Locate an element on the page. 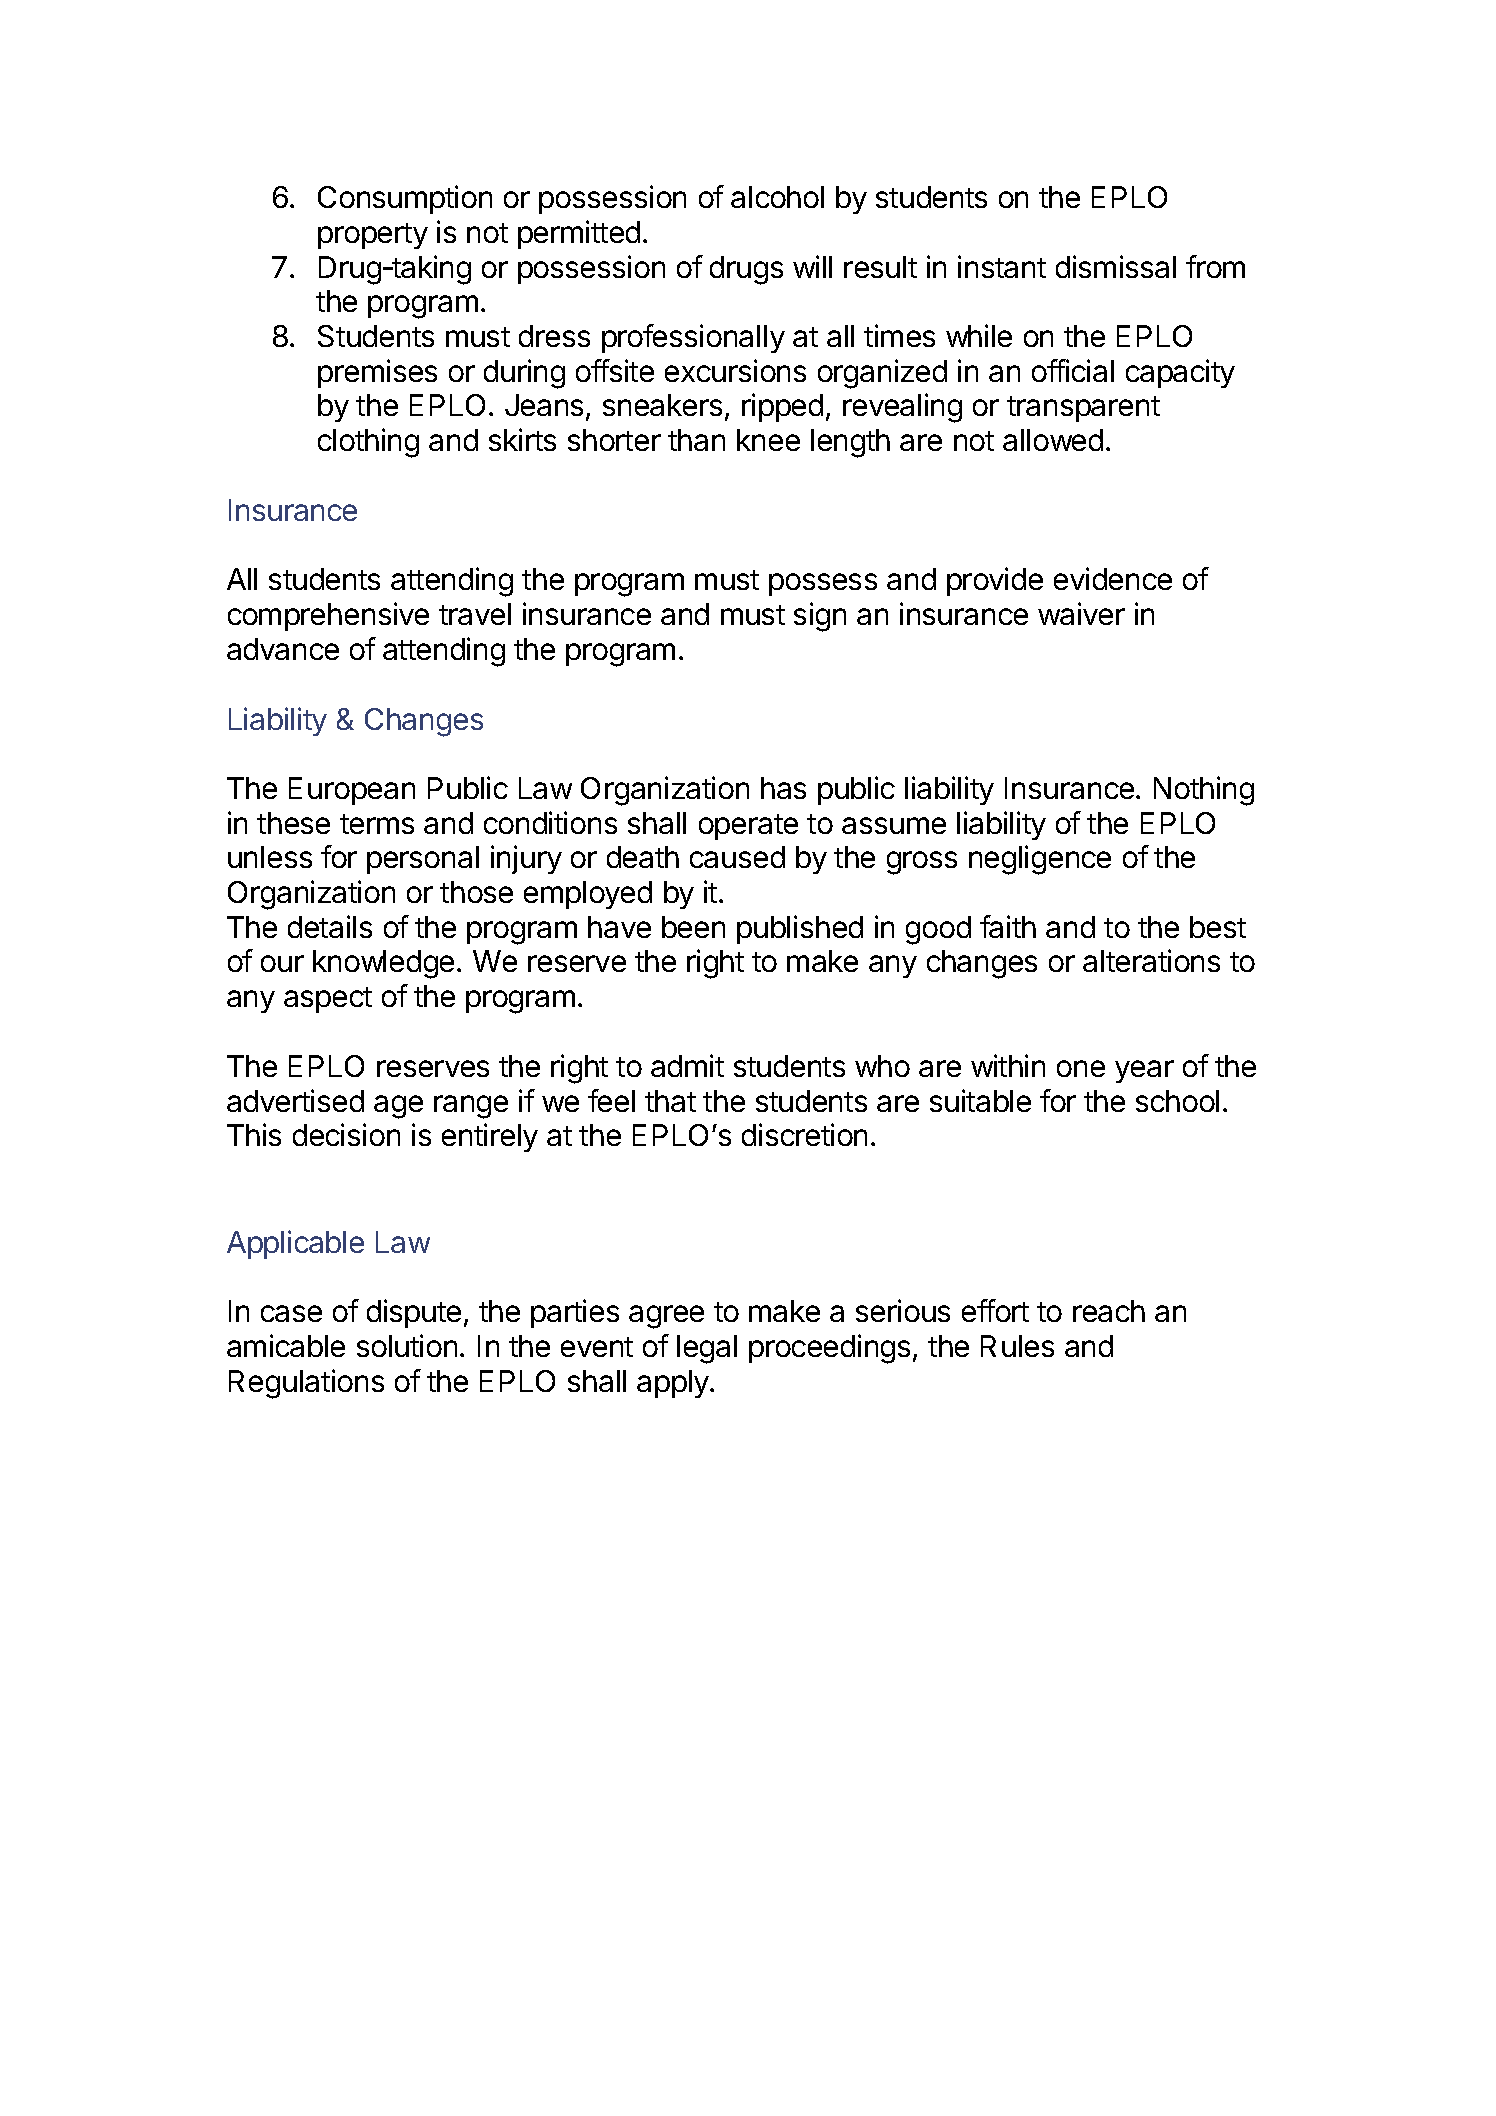  Nothing is located at coordinates (1204, 791).
